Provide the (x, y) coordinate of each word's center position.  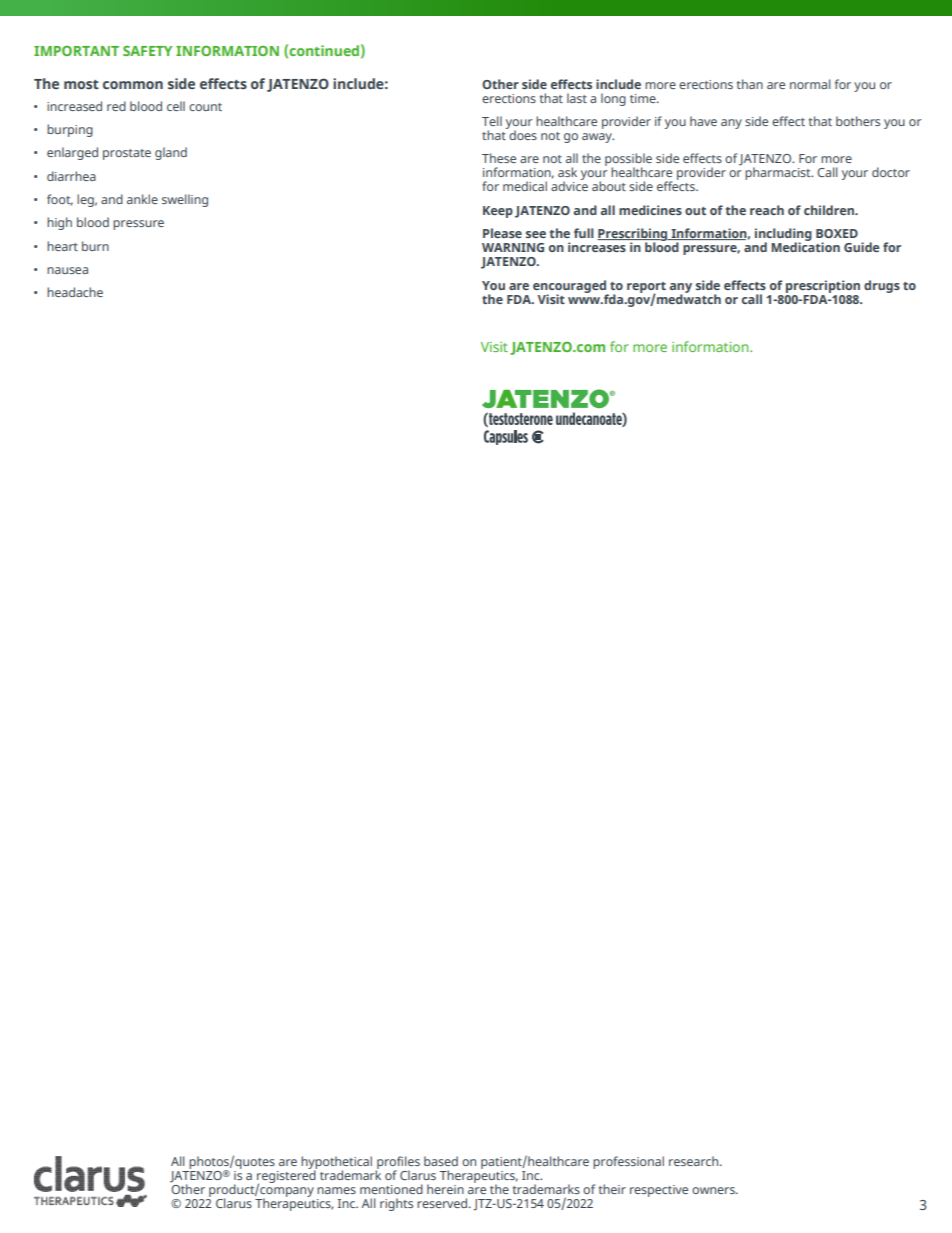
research (695, 1161)
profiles (397, 1164)
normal (810, 84)
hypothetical (336, 1164)
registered (287, 1177)
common (133, 85)
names (336, 1190)
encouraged (570, 287)
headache (75, 292)
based (441, 1161)
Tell (492, 121)
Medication (805, 246)
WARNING (513, 247)
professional (628, 1162)
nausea (67, 270)
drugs (882, 286)
